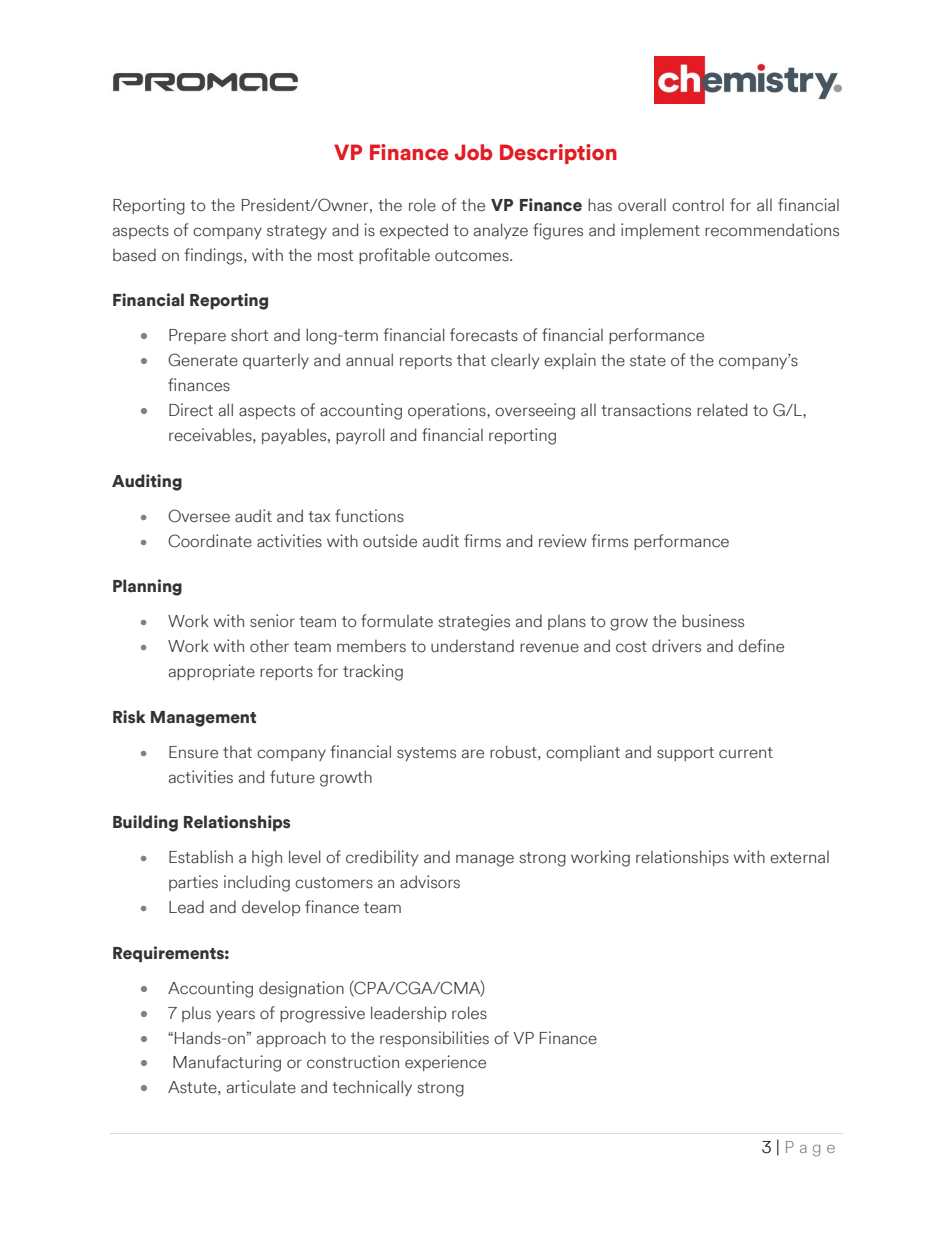 The width and height of the document is (952, 1233). Describe the element at coordinates (215, 256) in the document. I see `findings` at that location.
